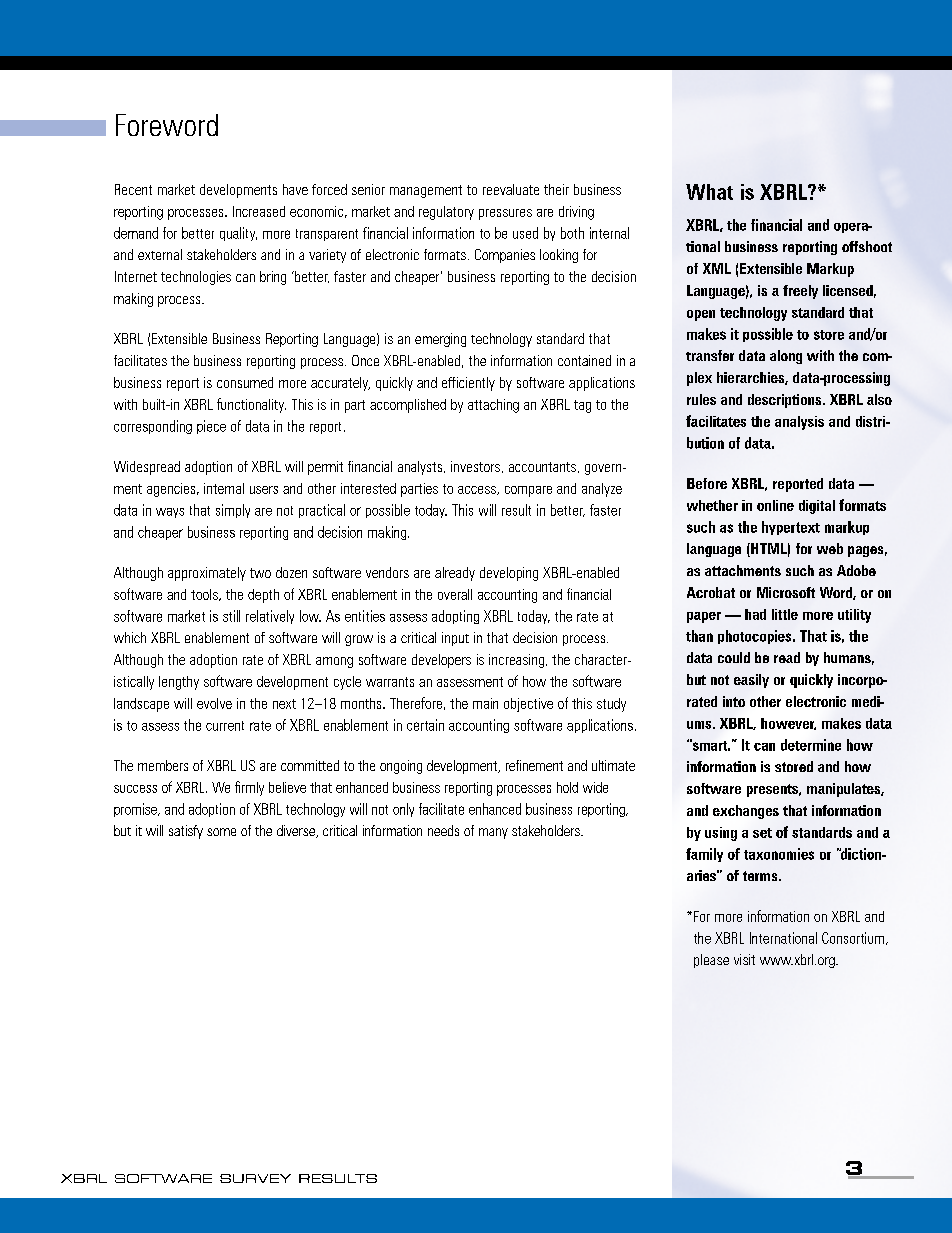  What do you see at coordinates (867, 246) in the page?
I see `offshoot` at bounding box center [867, 246].
